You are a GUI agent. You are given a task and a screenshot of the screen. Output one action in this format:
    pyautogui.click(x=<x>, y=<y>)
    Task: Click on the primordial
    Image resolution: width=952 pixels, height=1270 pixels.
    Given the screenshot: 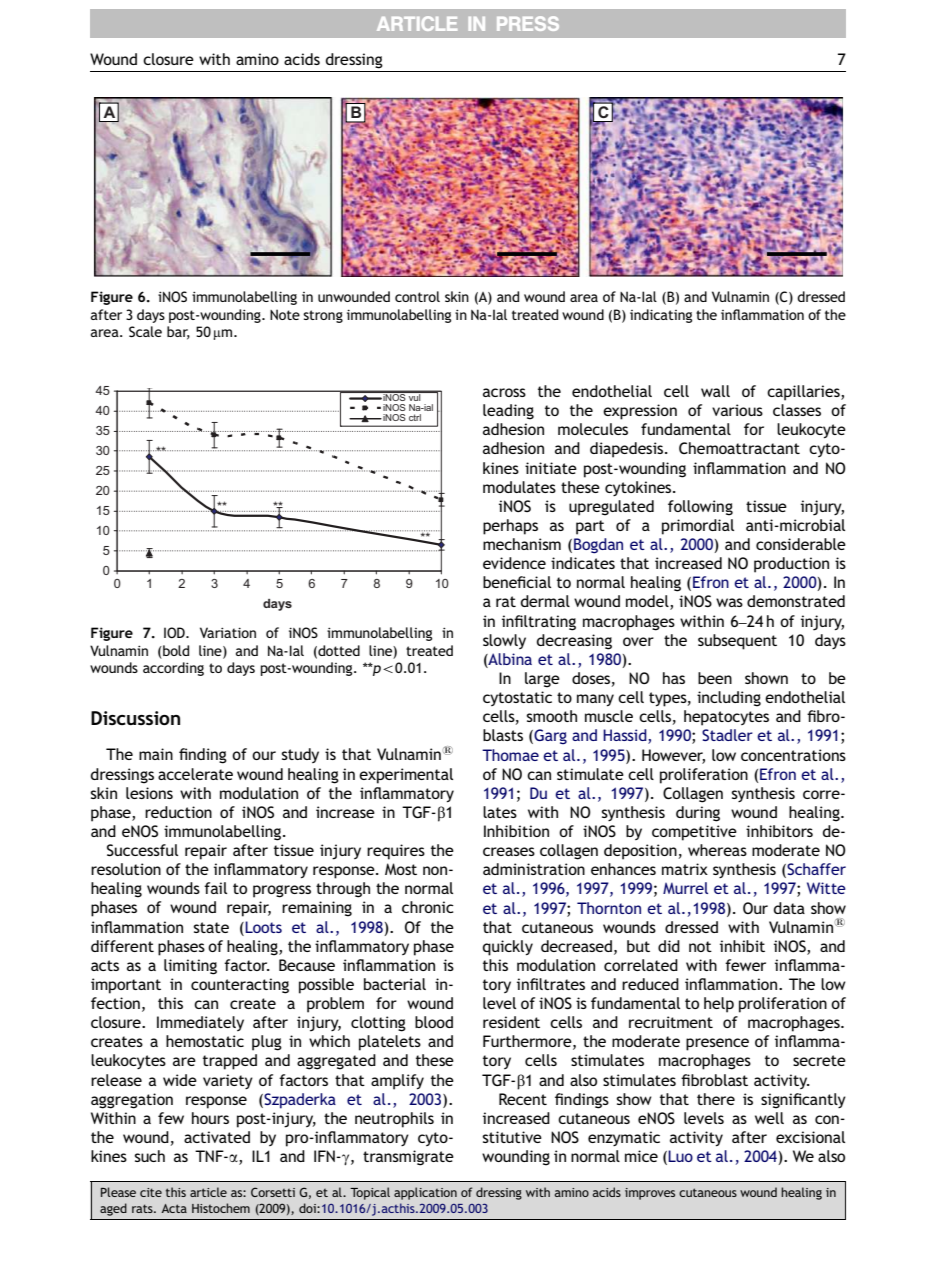 What is the action you would take?
    pyautogui.click(x=698, y=527)
